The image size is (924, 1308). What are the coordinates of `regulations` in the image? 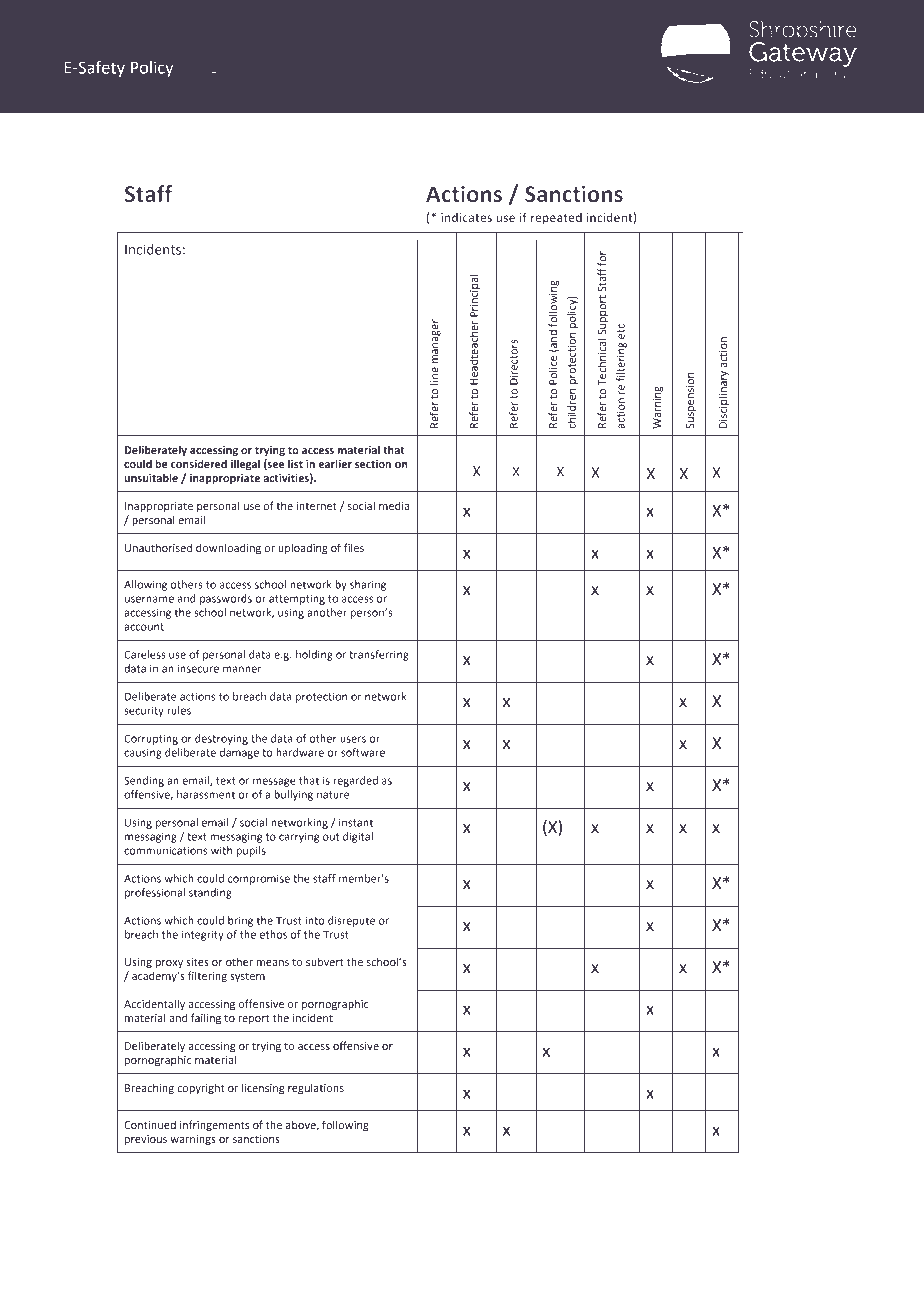 It's located at (316, 1089).
